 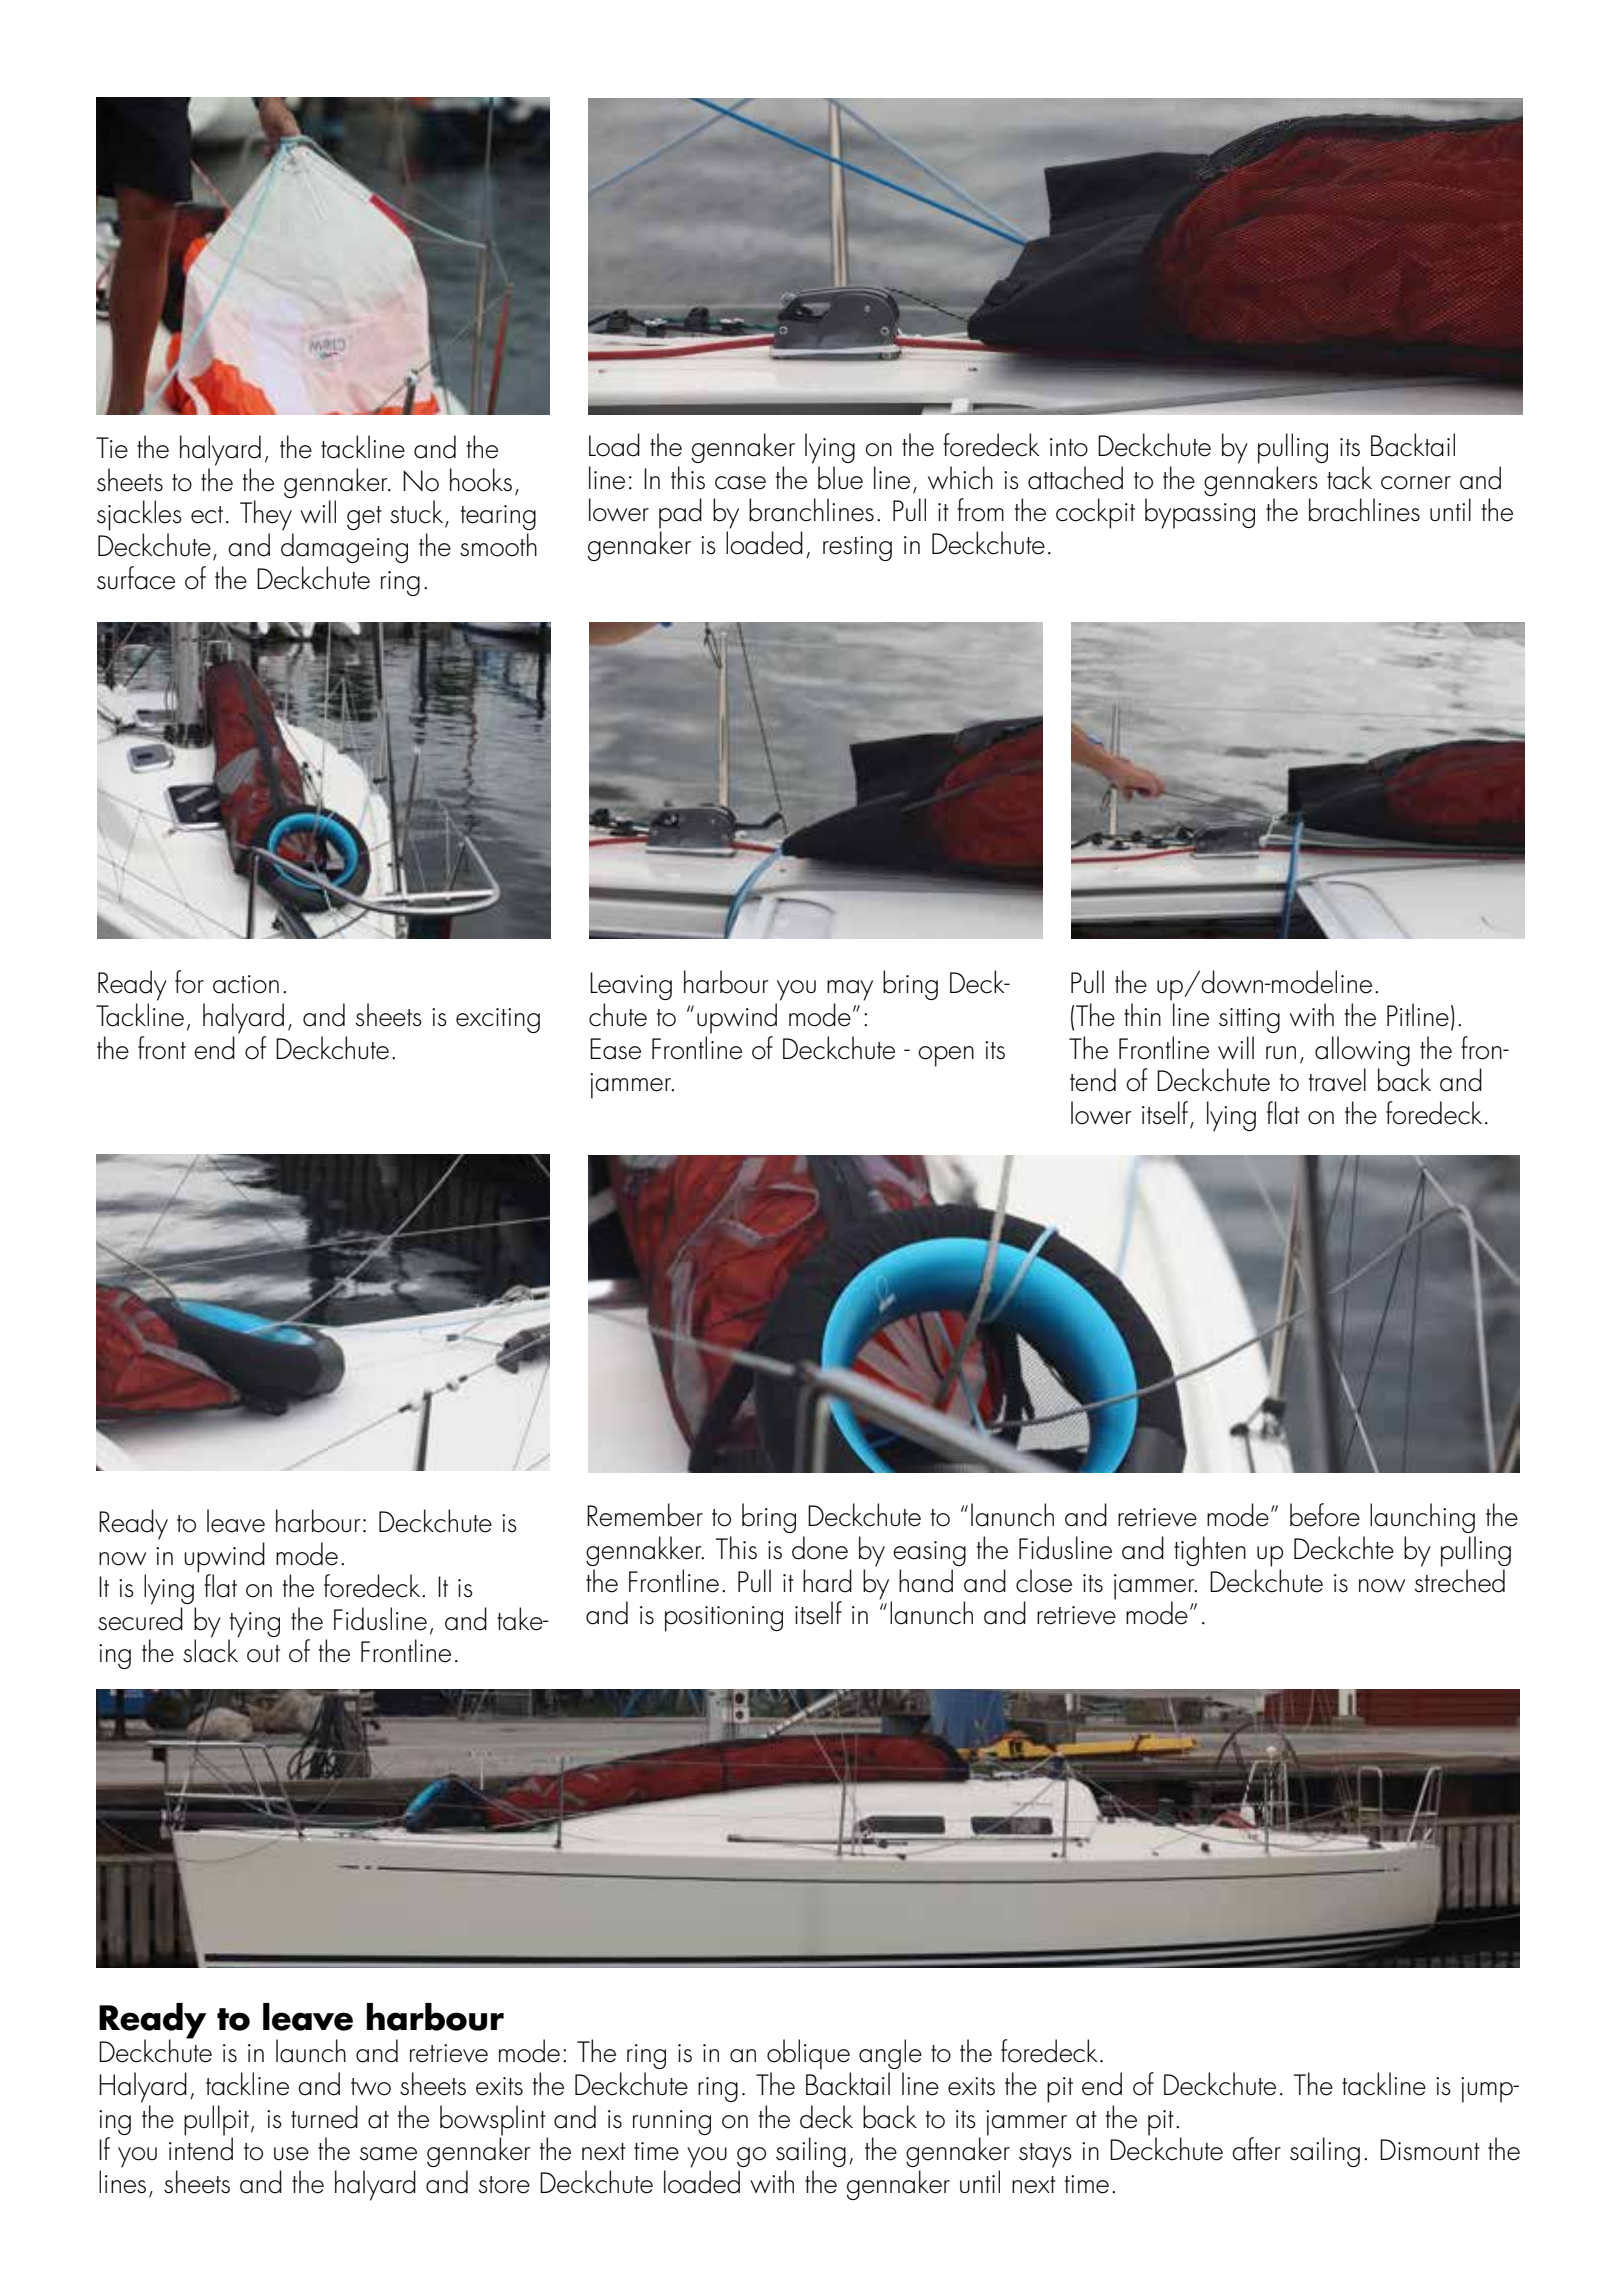 I want to click on tying, so click(x=254, y=1626).
